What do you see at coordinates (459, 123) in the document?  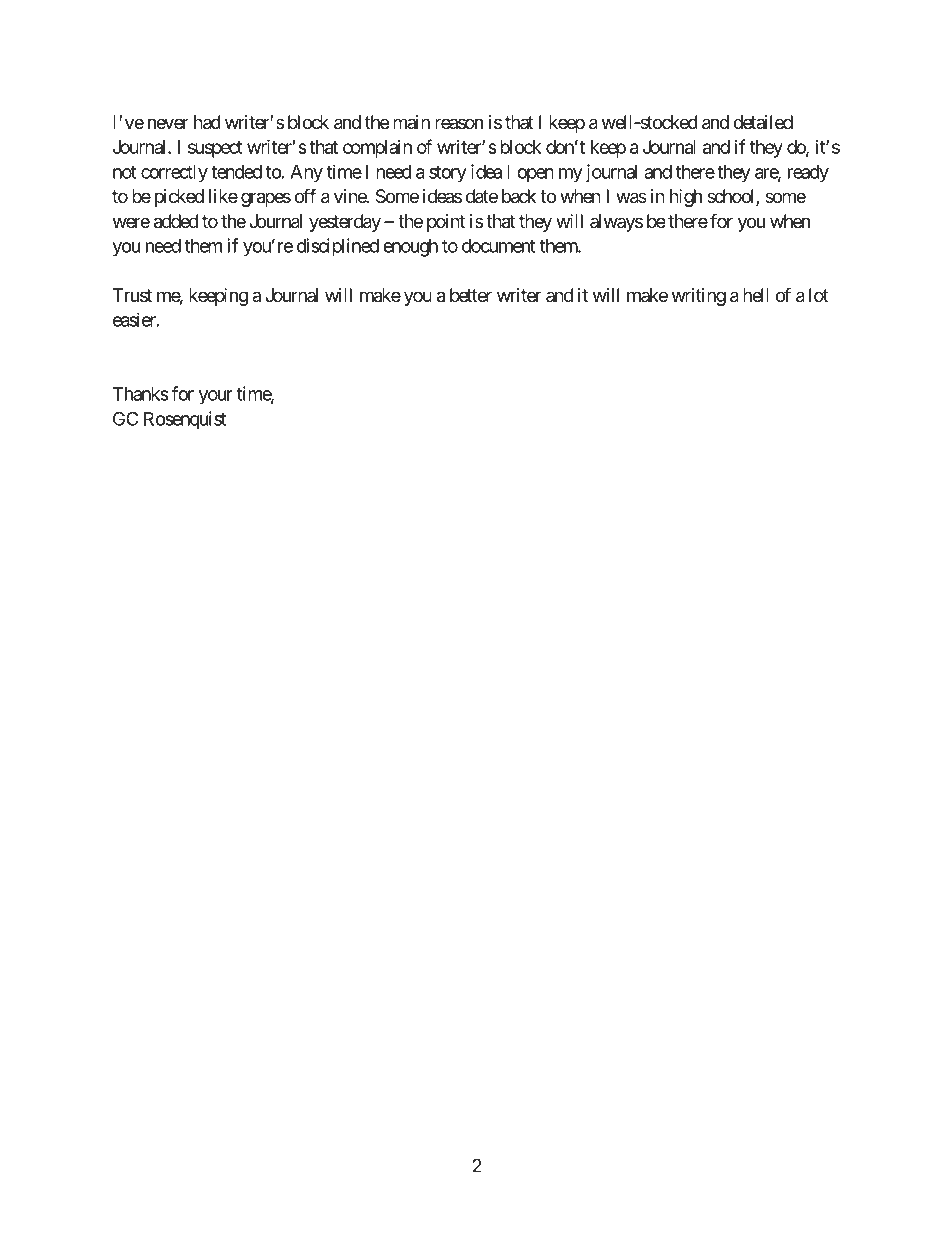 I see `reason` at bounding box center [459, 123].
